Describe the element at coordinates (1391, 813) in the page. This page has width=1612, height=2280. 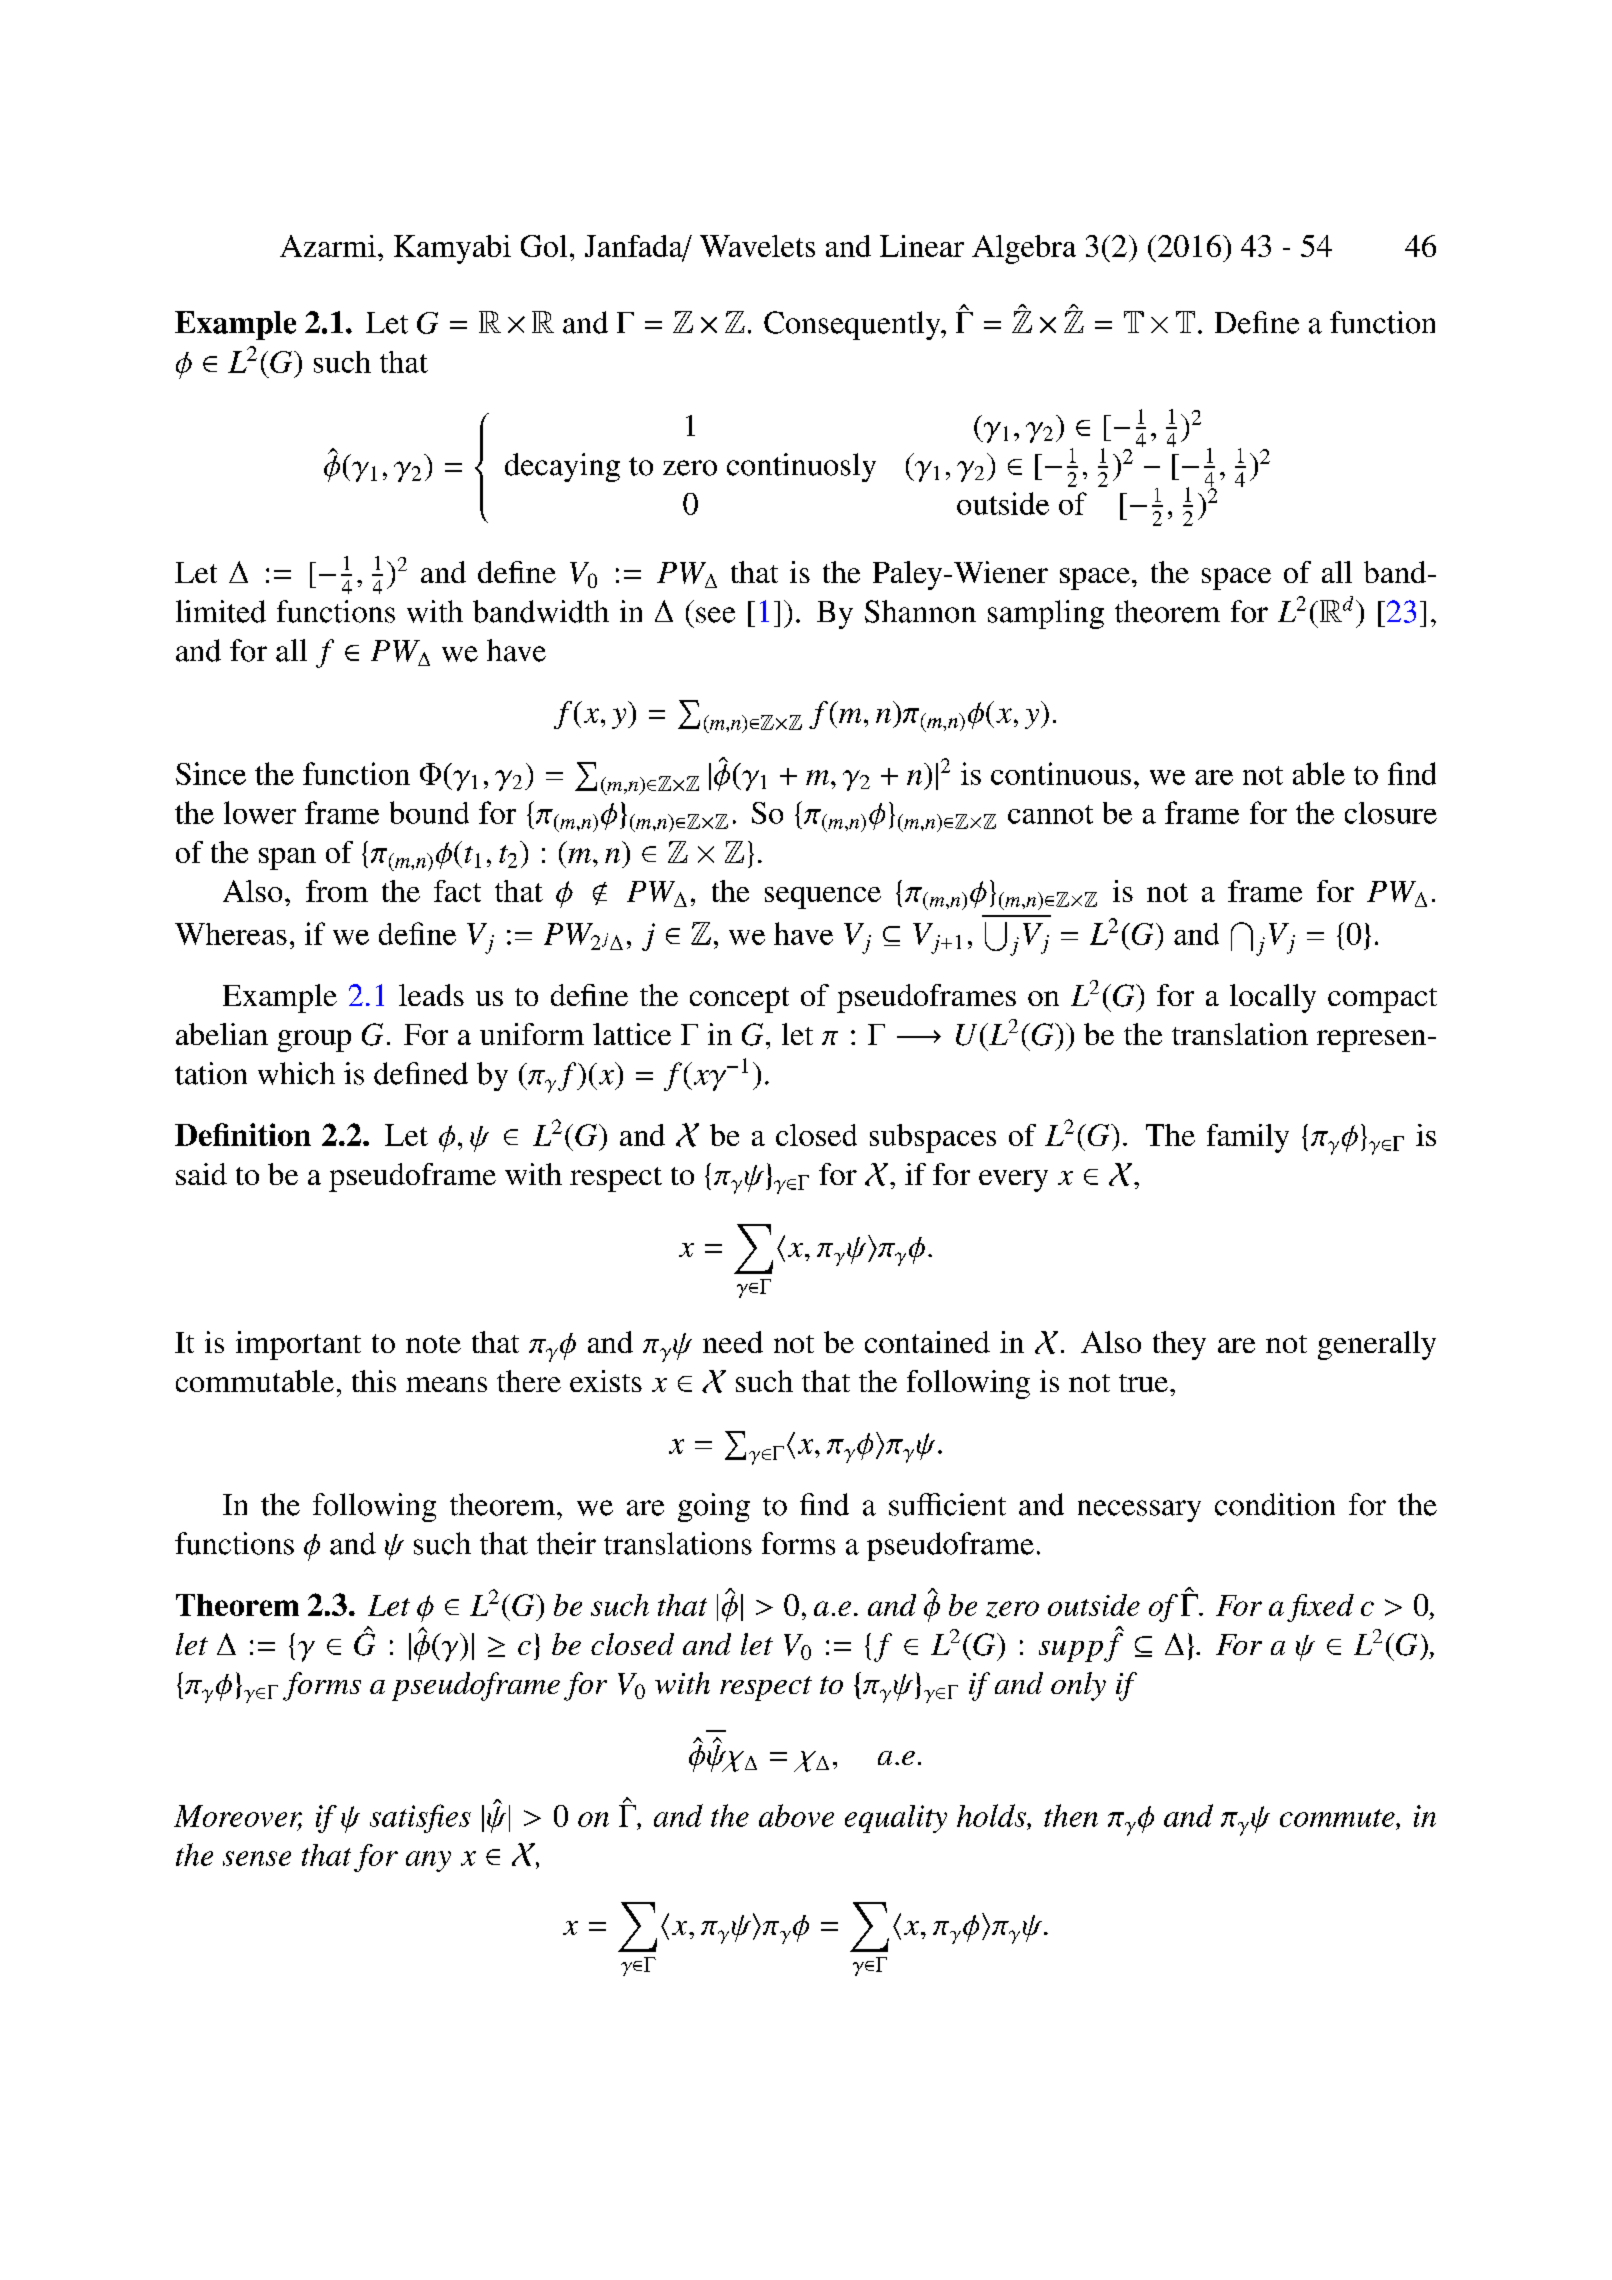
I see `closure` at that location.
